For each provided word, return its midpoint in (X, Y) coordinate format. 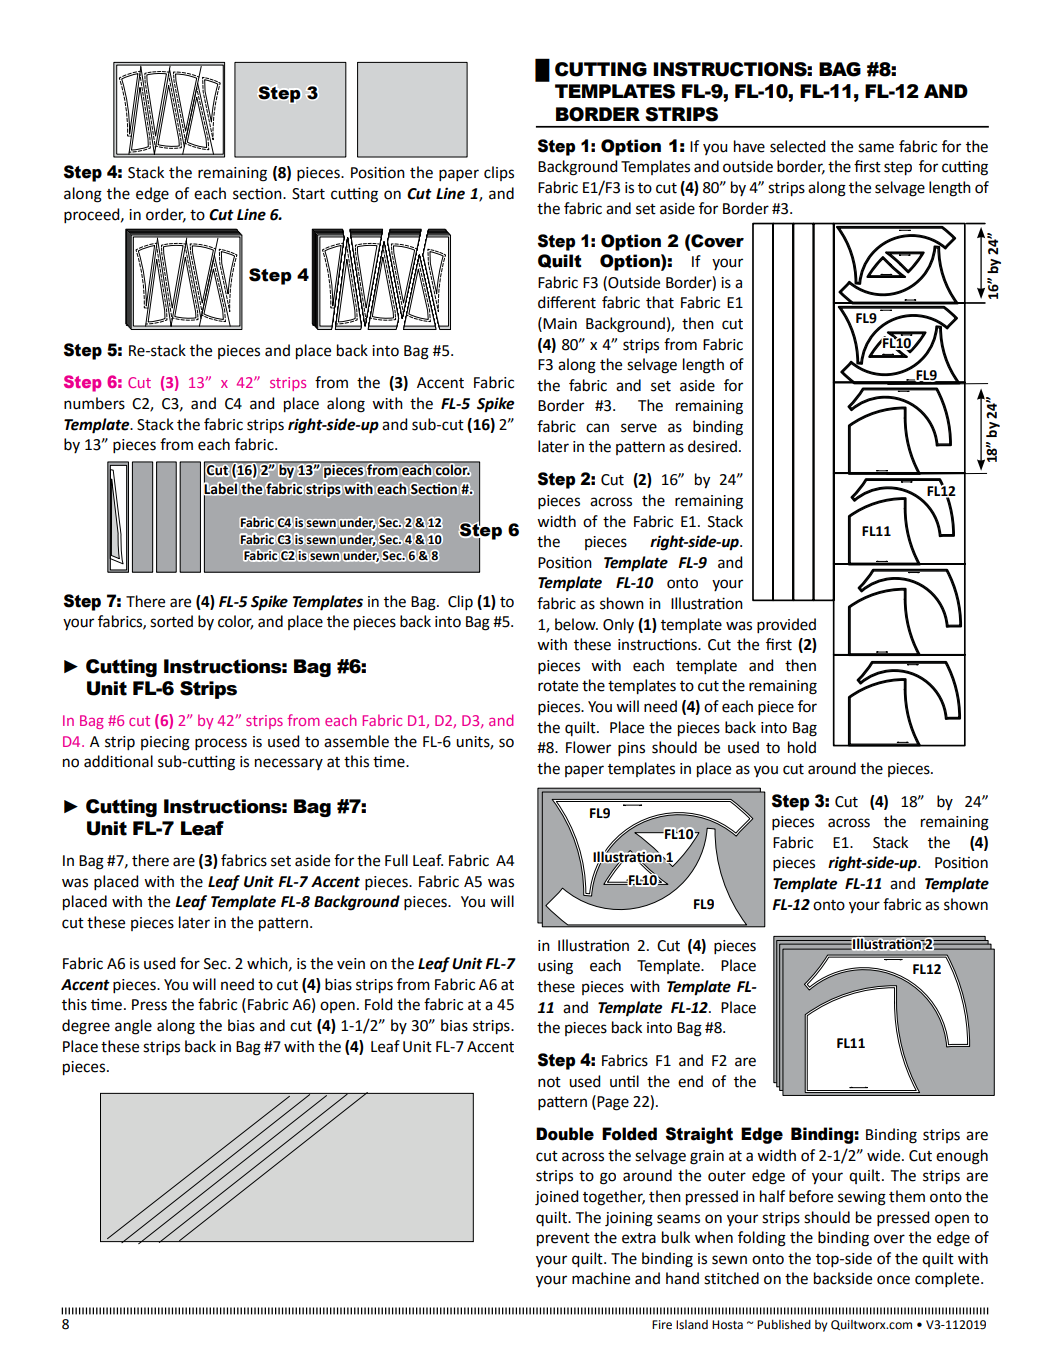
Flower (588, 747)
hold (802, 747)
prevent (563, 1240)
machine (601, 1278)
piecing (165, 743)
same (876, 148)
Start (308, 194)
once (893, 1280)
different (567, 302)
